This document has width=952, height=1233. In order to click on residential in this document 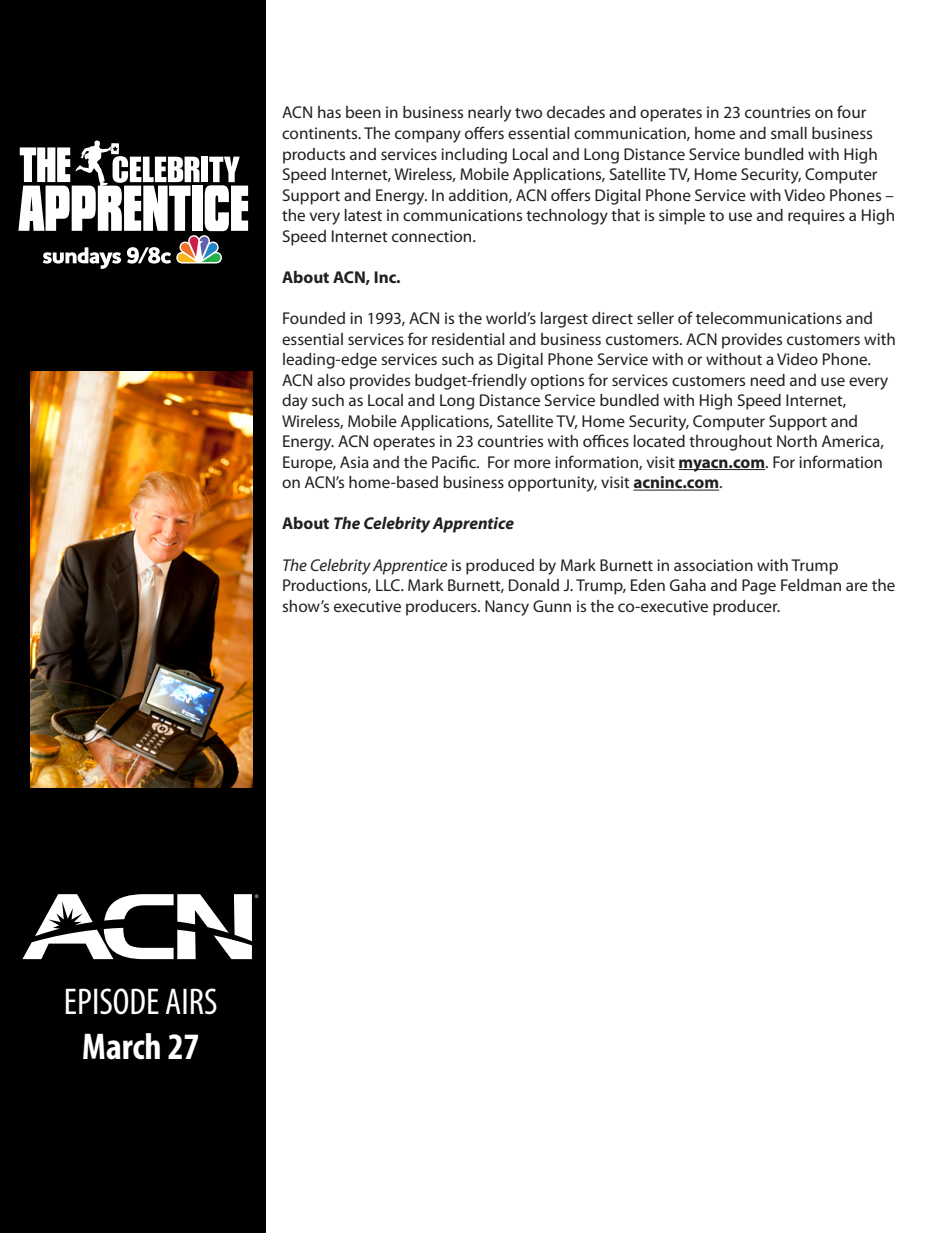, I will do `click(468, 339)`.
